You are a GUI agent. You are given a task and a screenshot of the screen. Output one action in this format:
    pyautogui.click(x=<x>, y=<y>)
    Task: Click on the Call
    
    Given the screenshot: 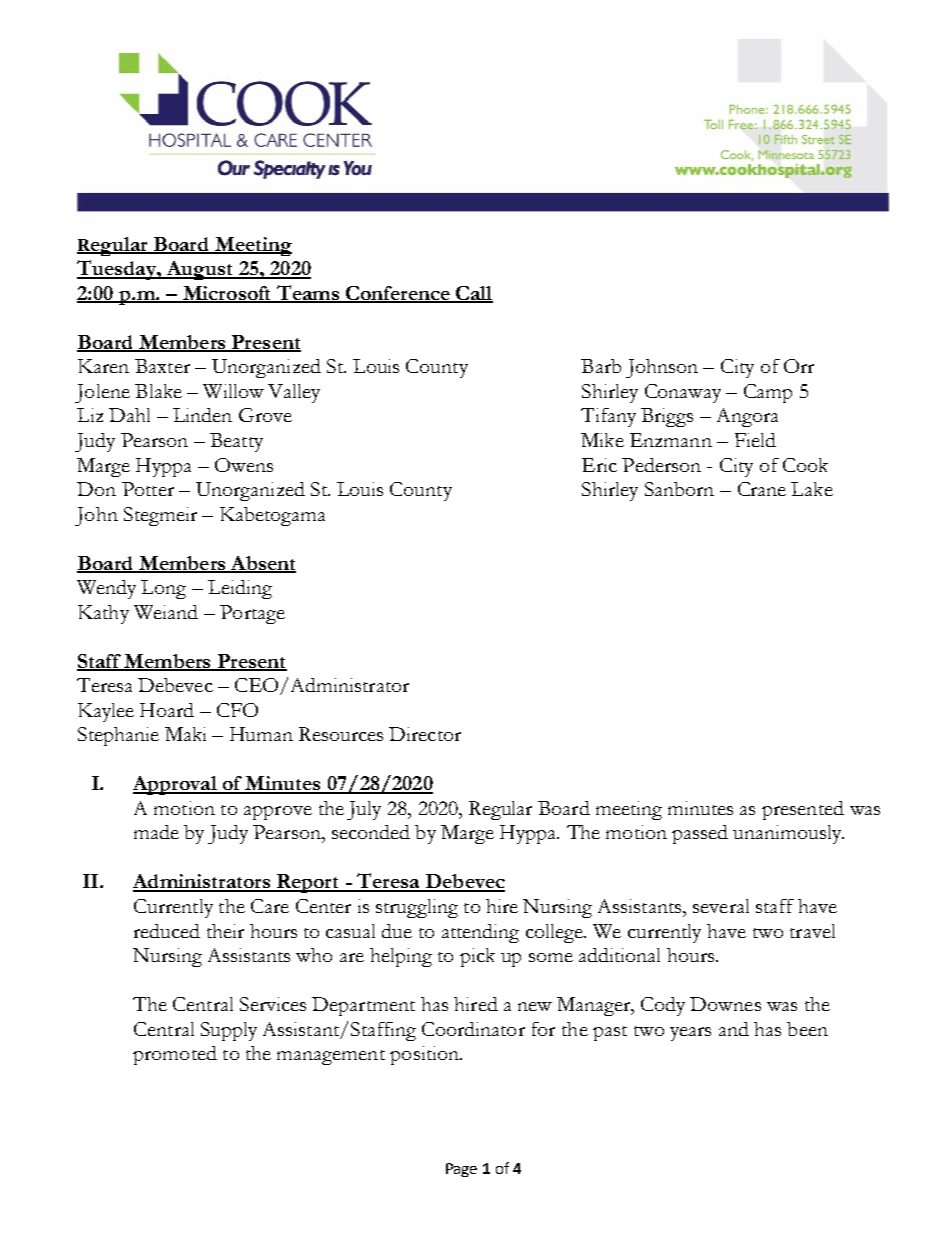 What is the action you would take?
    pyautogui.click(x=473, y=294)
